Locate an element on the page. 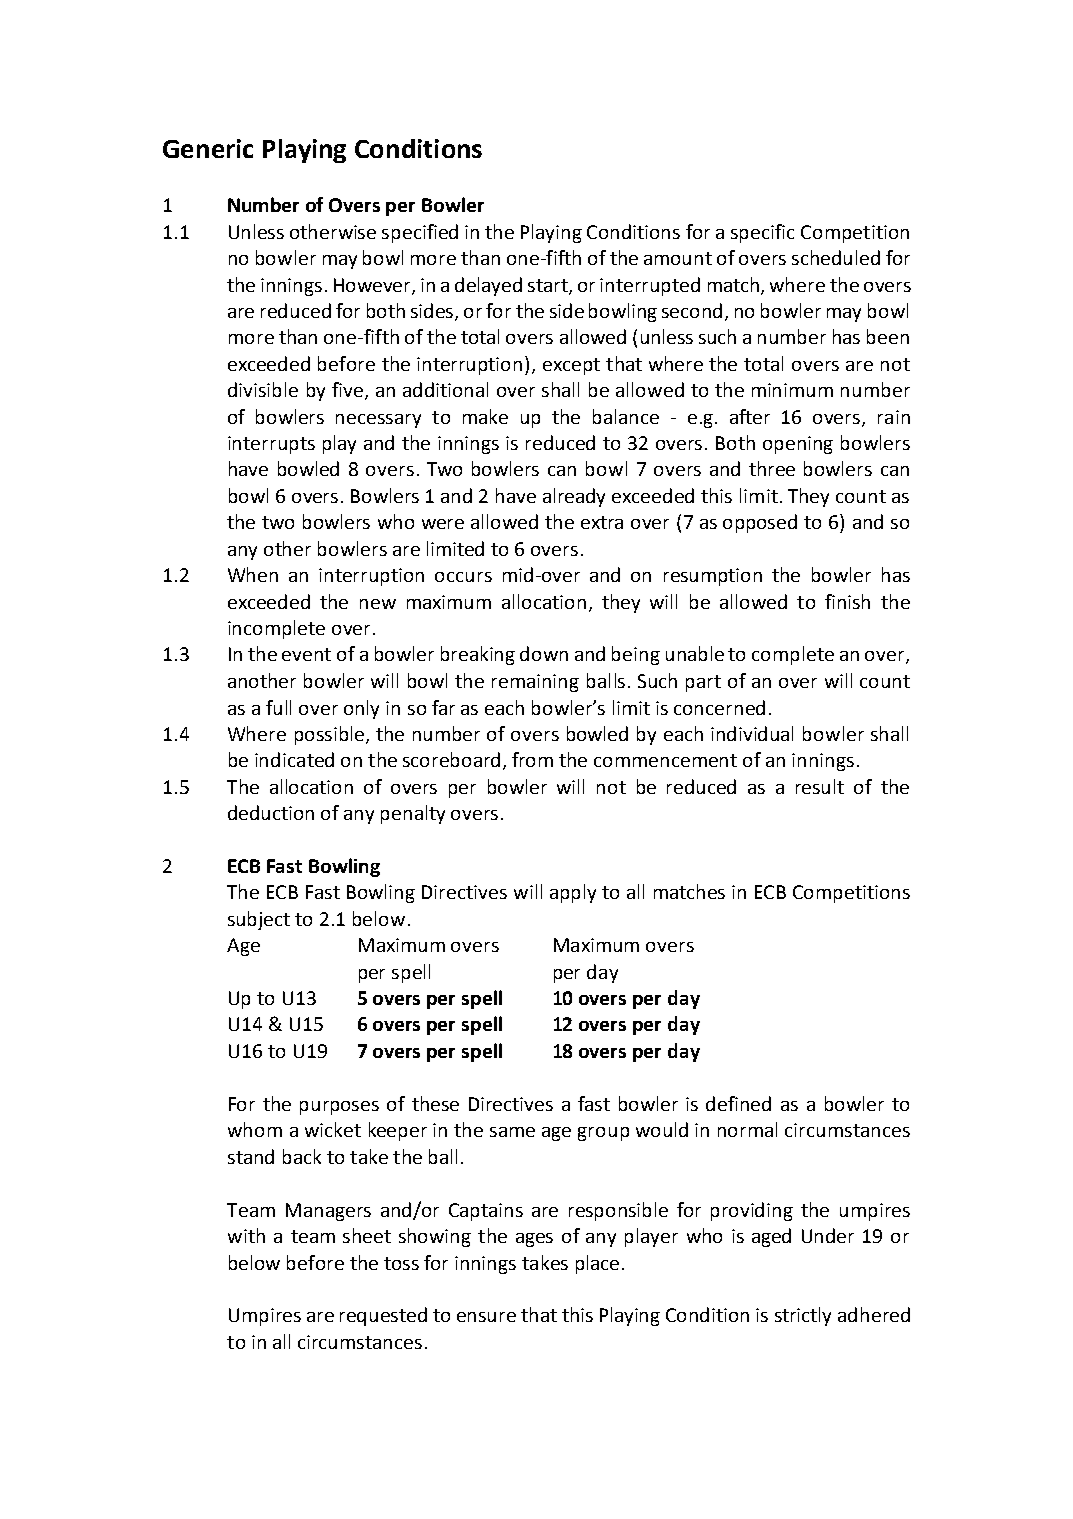  with is located at coordinates (246, 1235).
